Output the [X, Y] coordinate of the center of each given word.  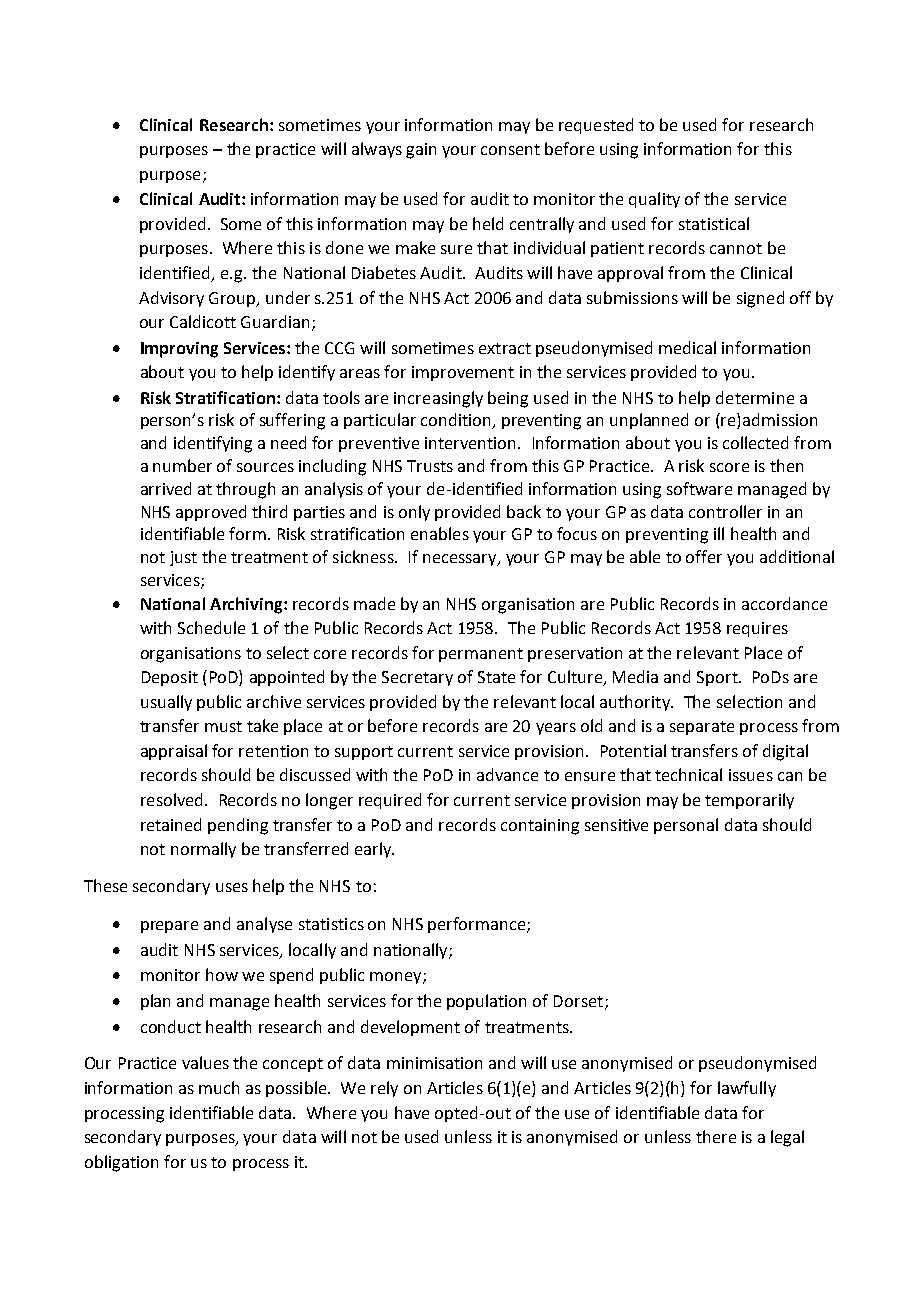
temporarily [749, 801]
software [699, 488]
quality [654, 200]
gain [421, 151]
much [219, 1087]
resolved [171, 799]
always [377, 150]
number [182, 465]
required [390, 801]
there [716, 1136]
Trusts [430, 466]
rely [384, 1089]
